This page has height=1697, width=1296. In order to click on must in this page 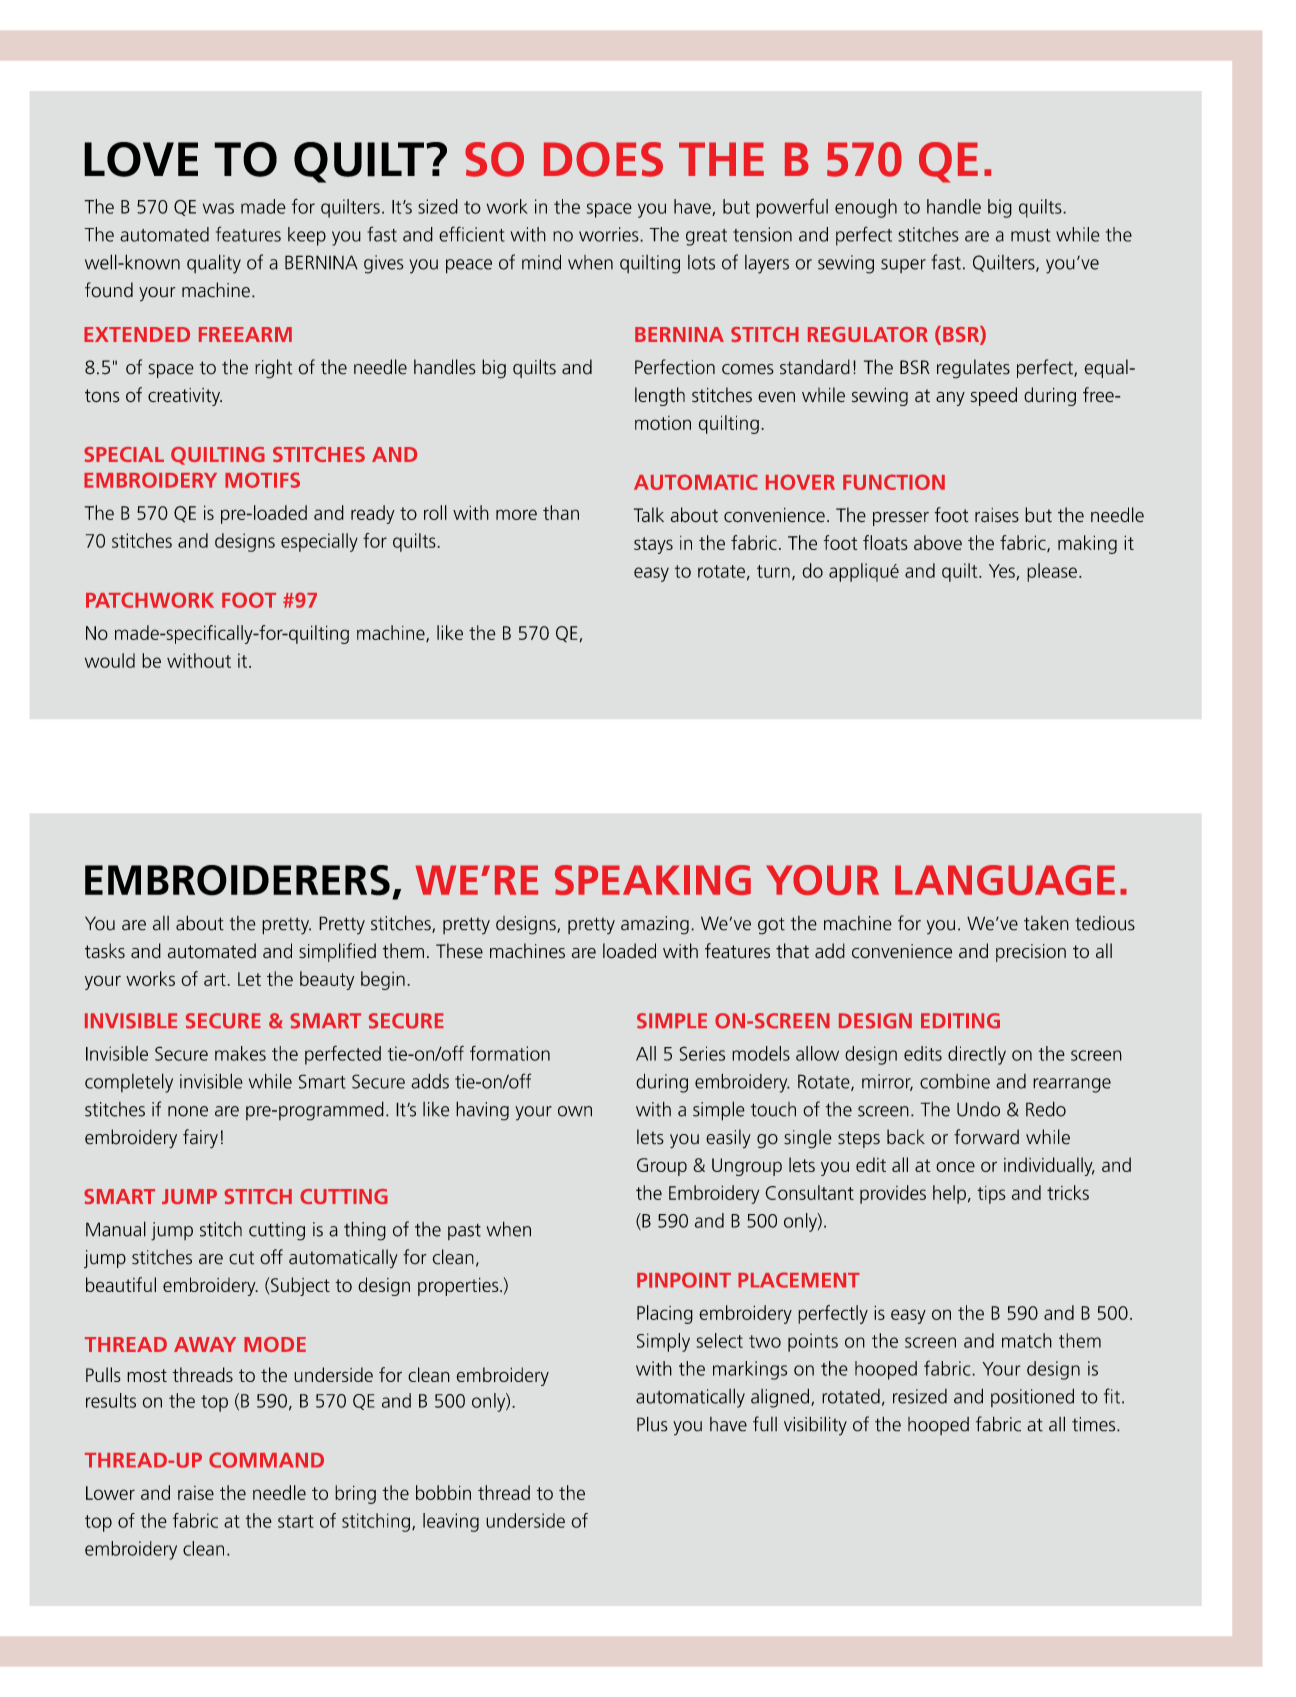, I will do `click(1030, 235)`.
